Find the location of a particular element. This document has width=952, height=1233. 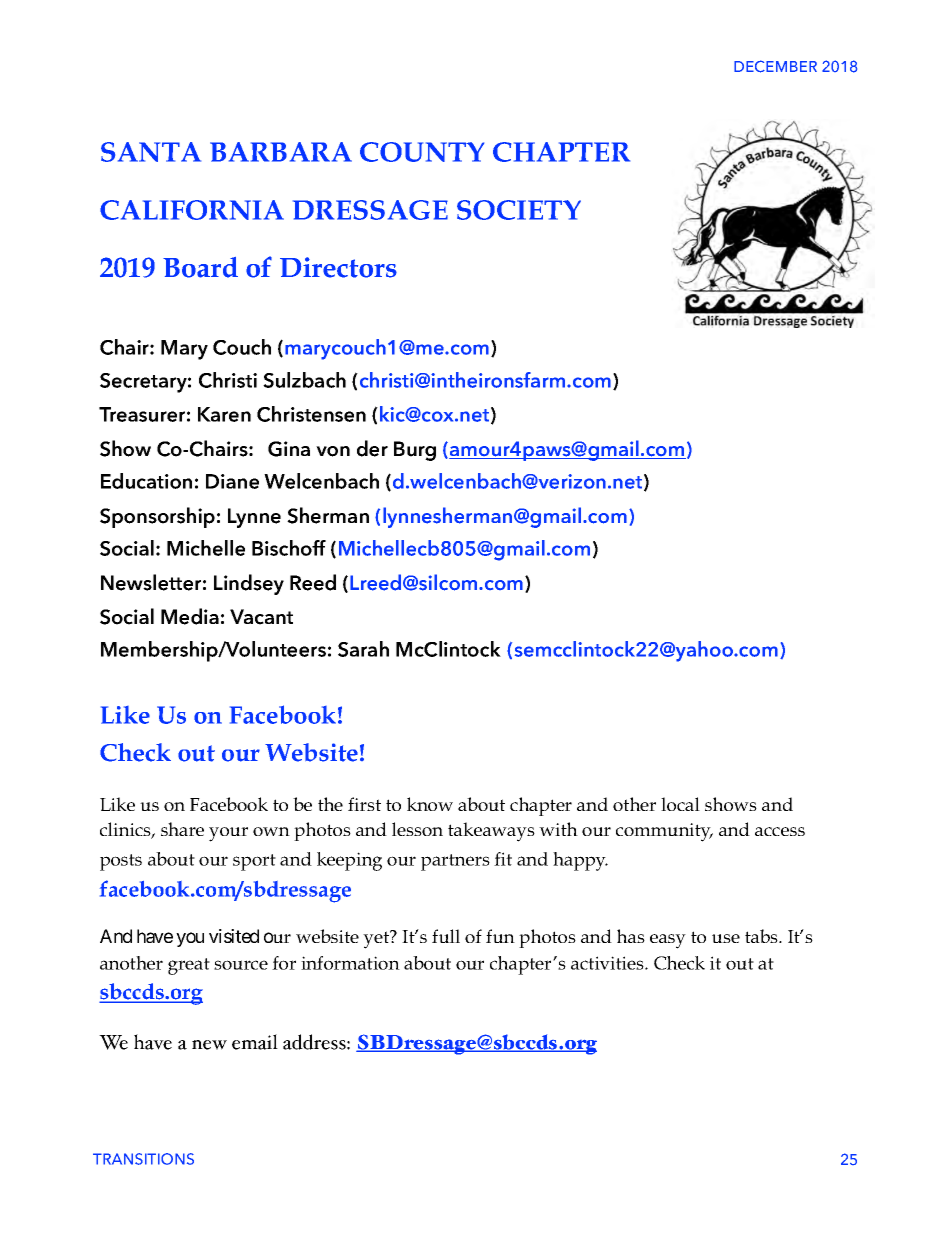

share is located at coordinates (182, 829).
